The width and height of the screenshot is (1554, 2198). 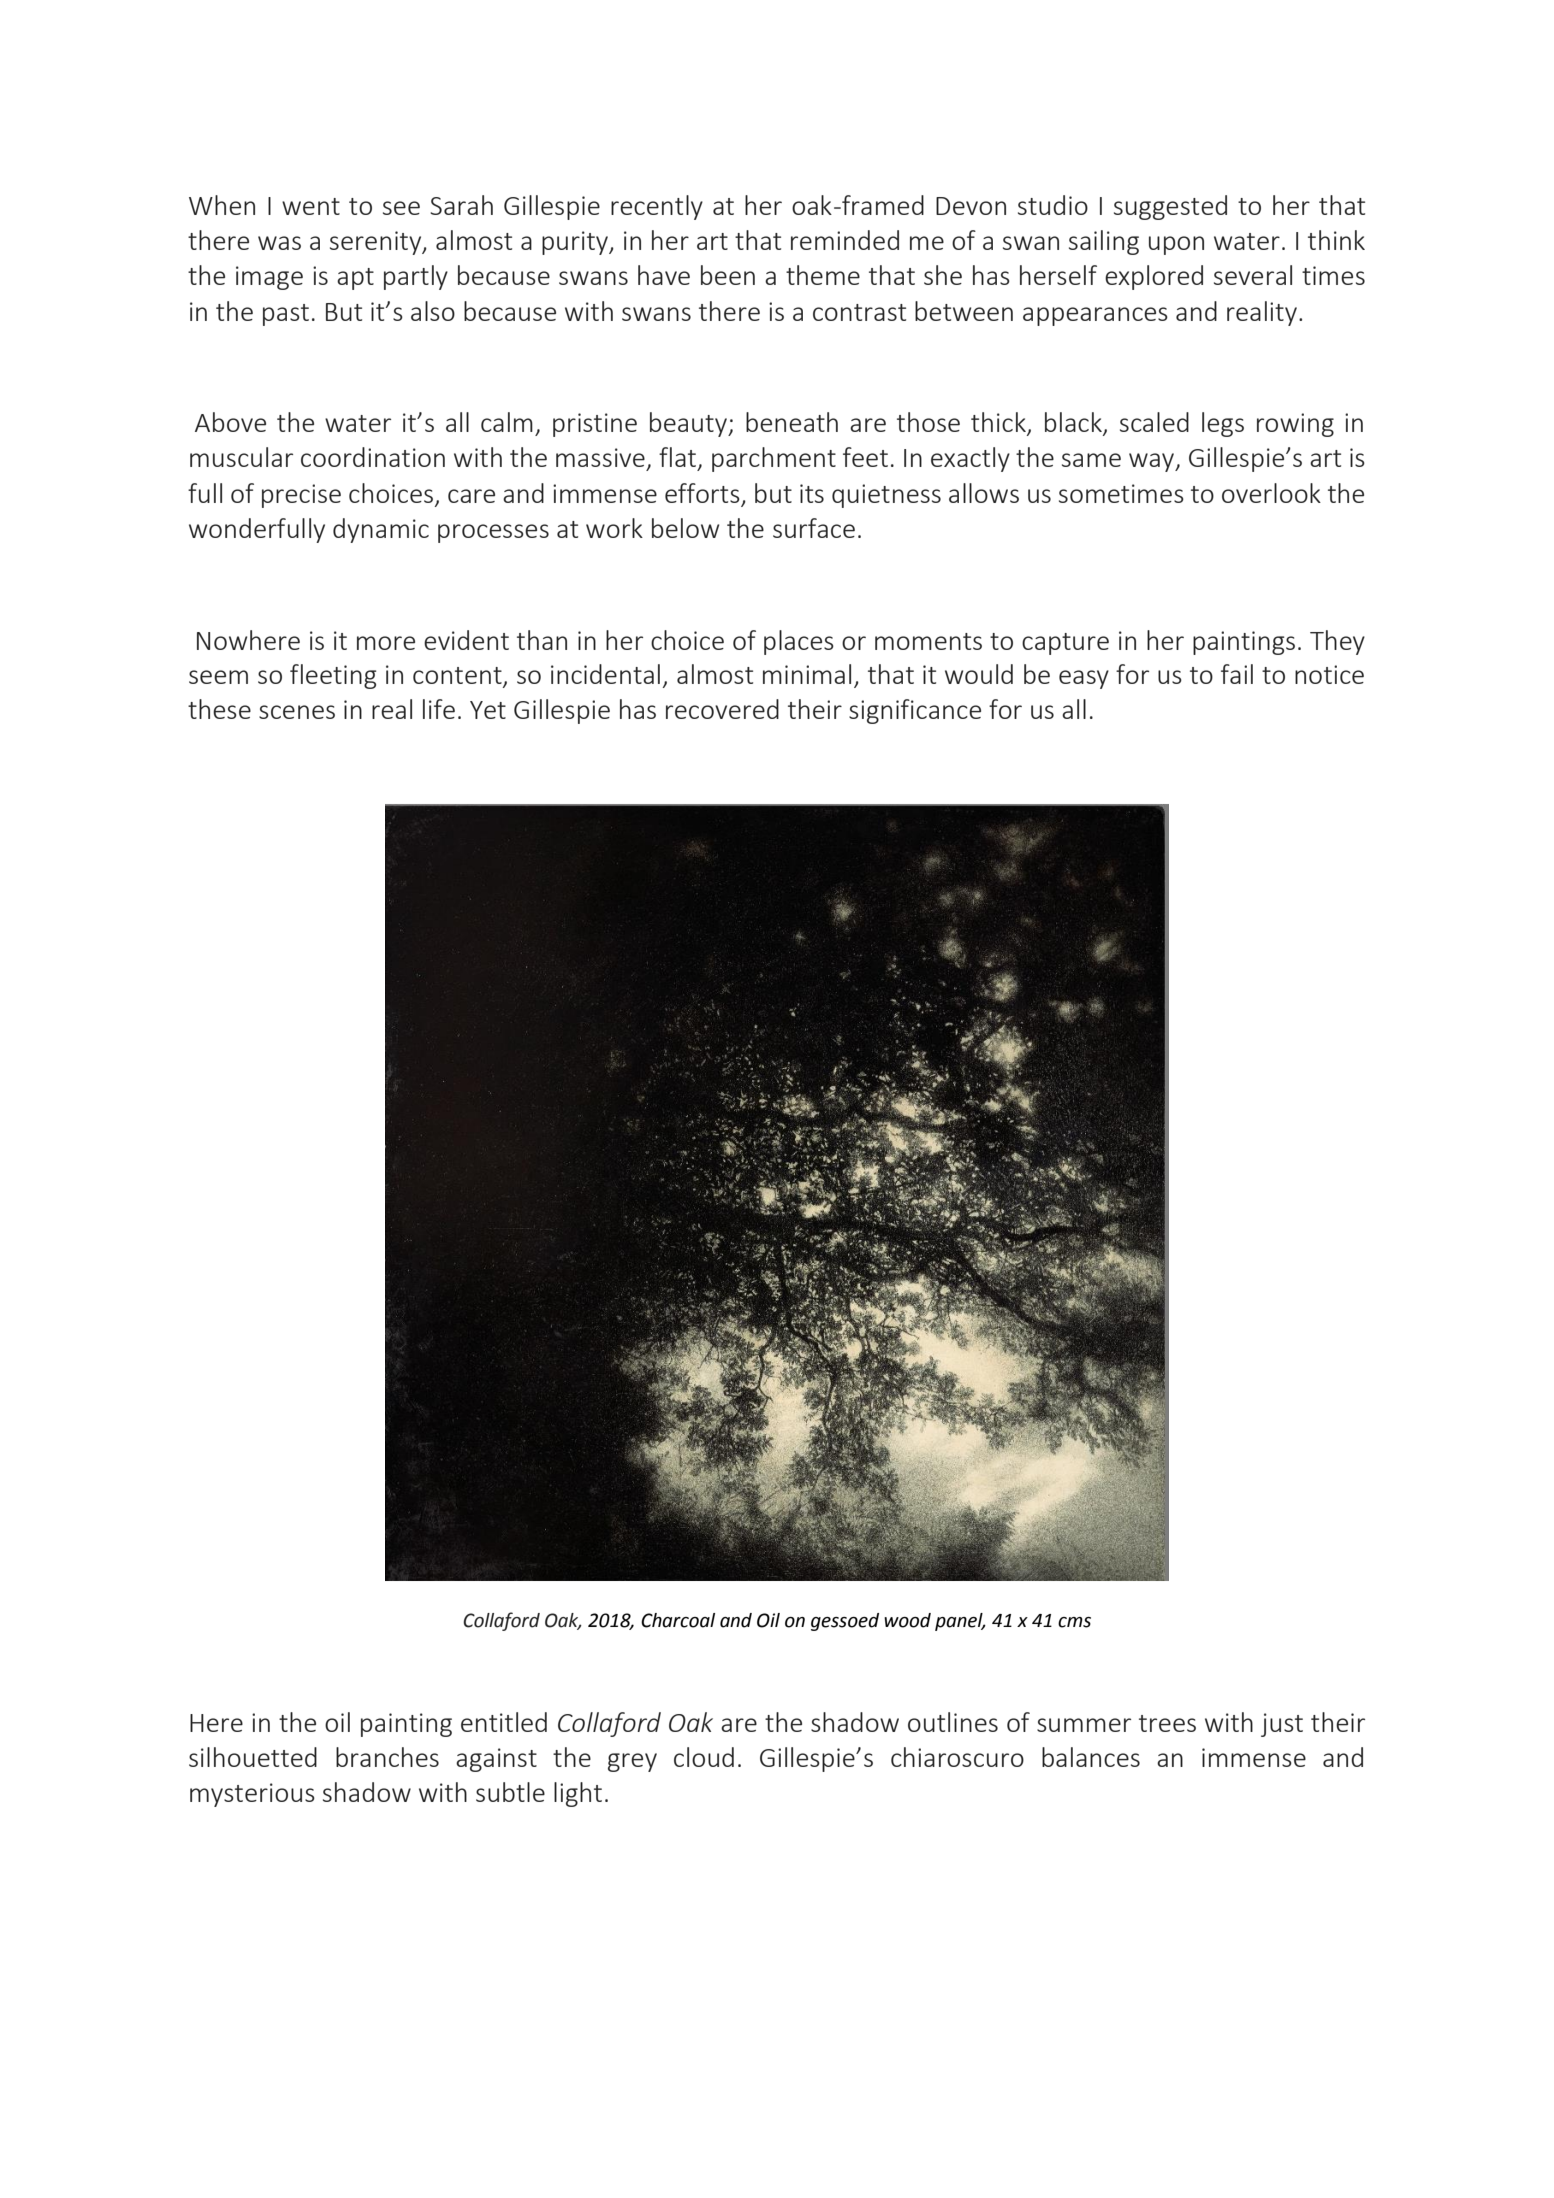 What do you see at coordinates (704, 1757) in the screenshot?
I see `cloud` at bounding box center [704, 1757].
